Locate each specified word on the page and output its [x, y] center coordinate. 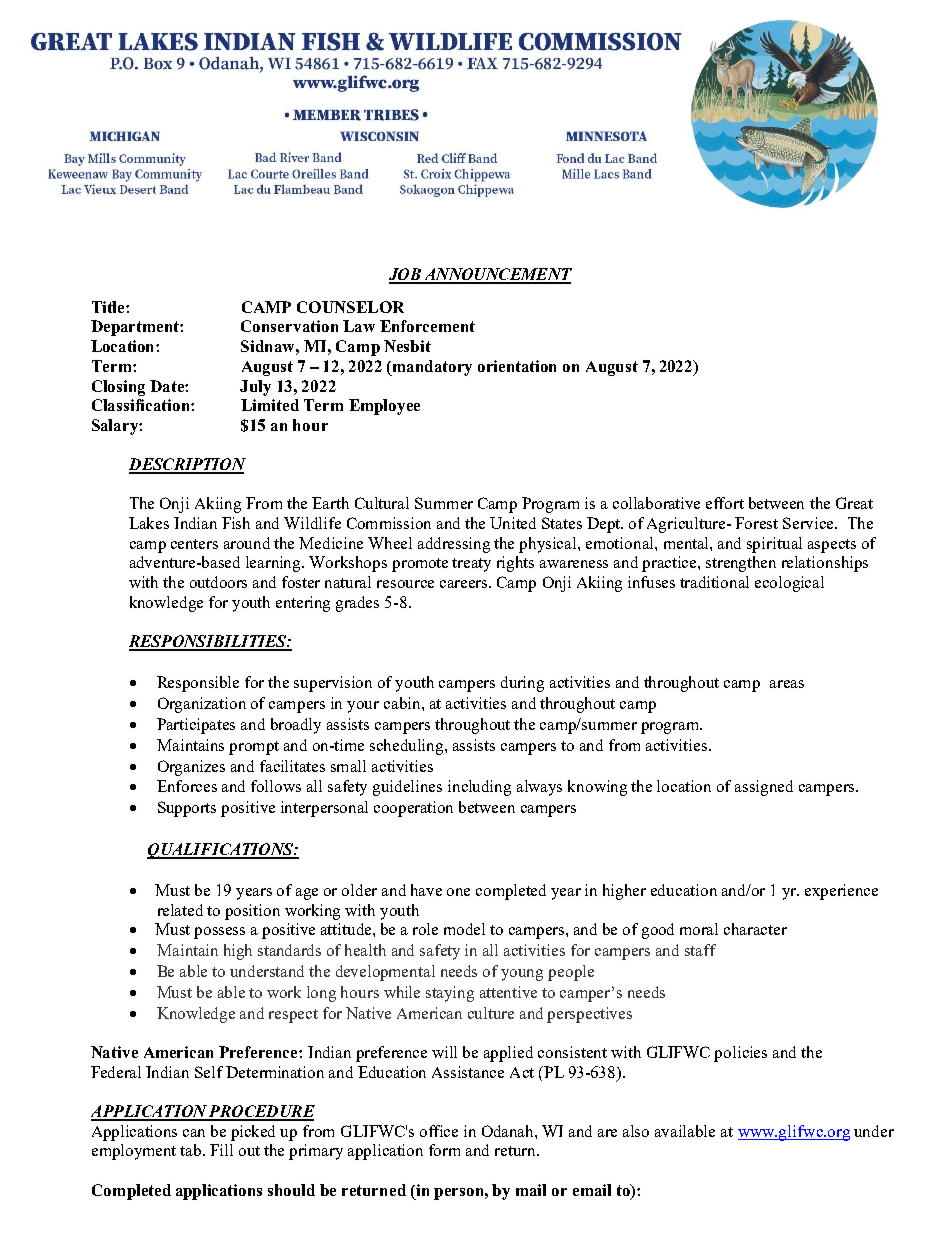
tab [192, 1150]
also [636, 1131]
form [444, 1150]
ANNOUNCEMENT [497, 275]
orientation [517, 366]
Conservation [289, 326]
